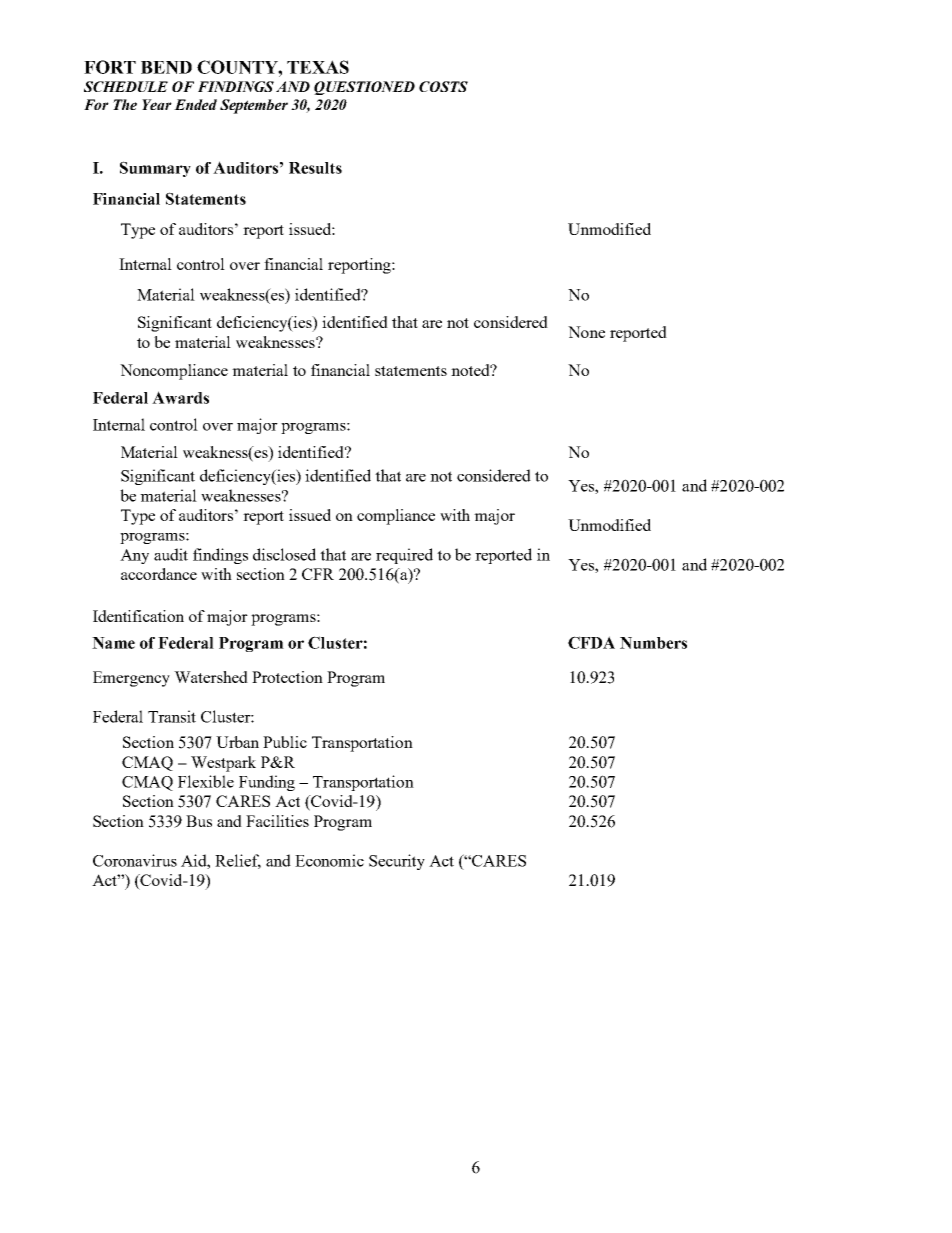 The height and width of the document is (1233, 952). I want to click on Year, so click(157, 104).
